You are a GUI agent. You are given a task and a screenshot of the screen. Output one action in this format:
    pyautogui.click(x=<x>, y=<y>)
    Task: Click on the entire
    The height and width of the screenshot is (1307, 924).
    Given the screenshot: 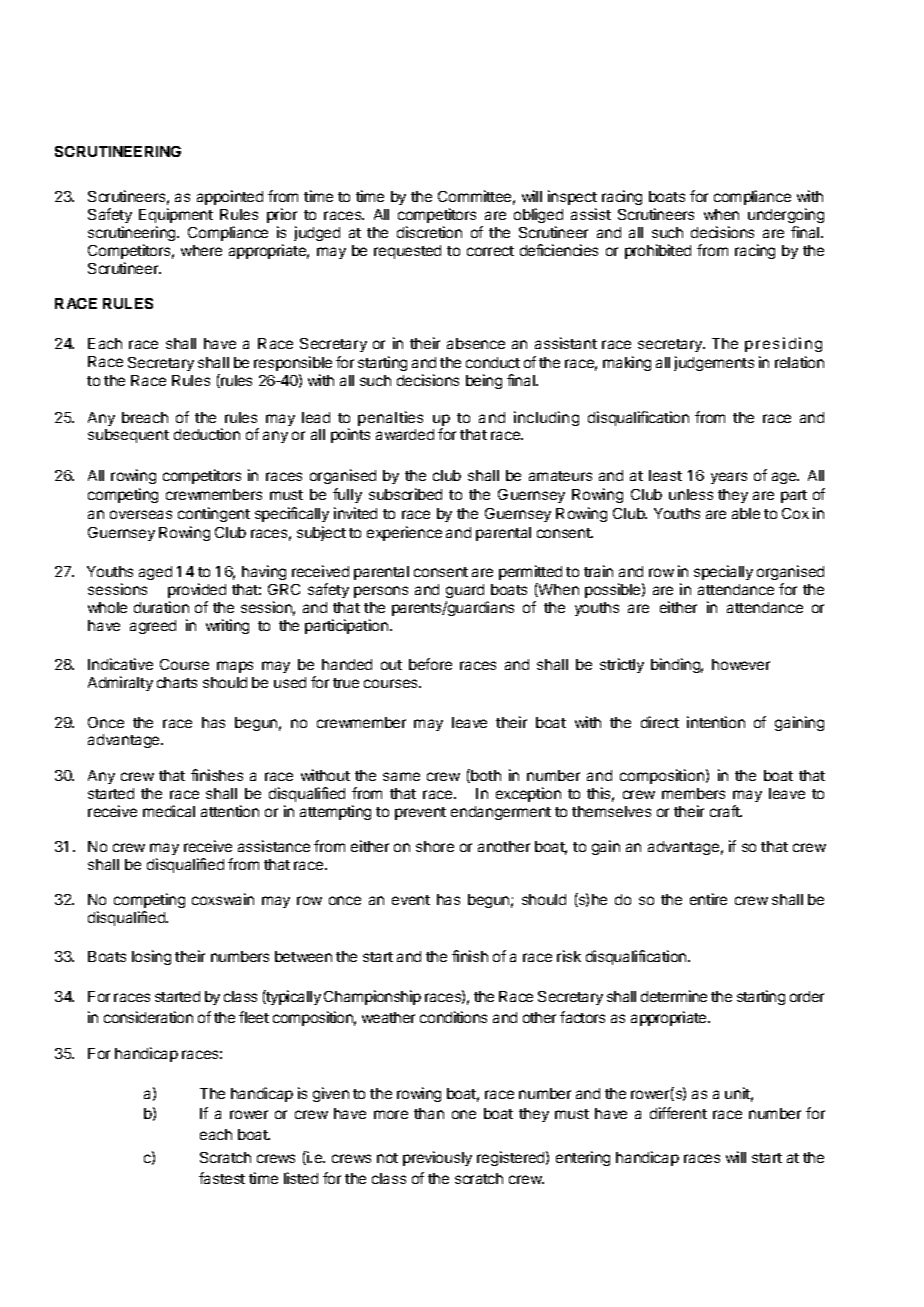 What is the action you would take?
    pyautogui.click(x=708, y=899)
